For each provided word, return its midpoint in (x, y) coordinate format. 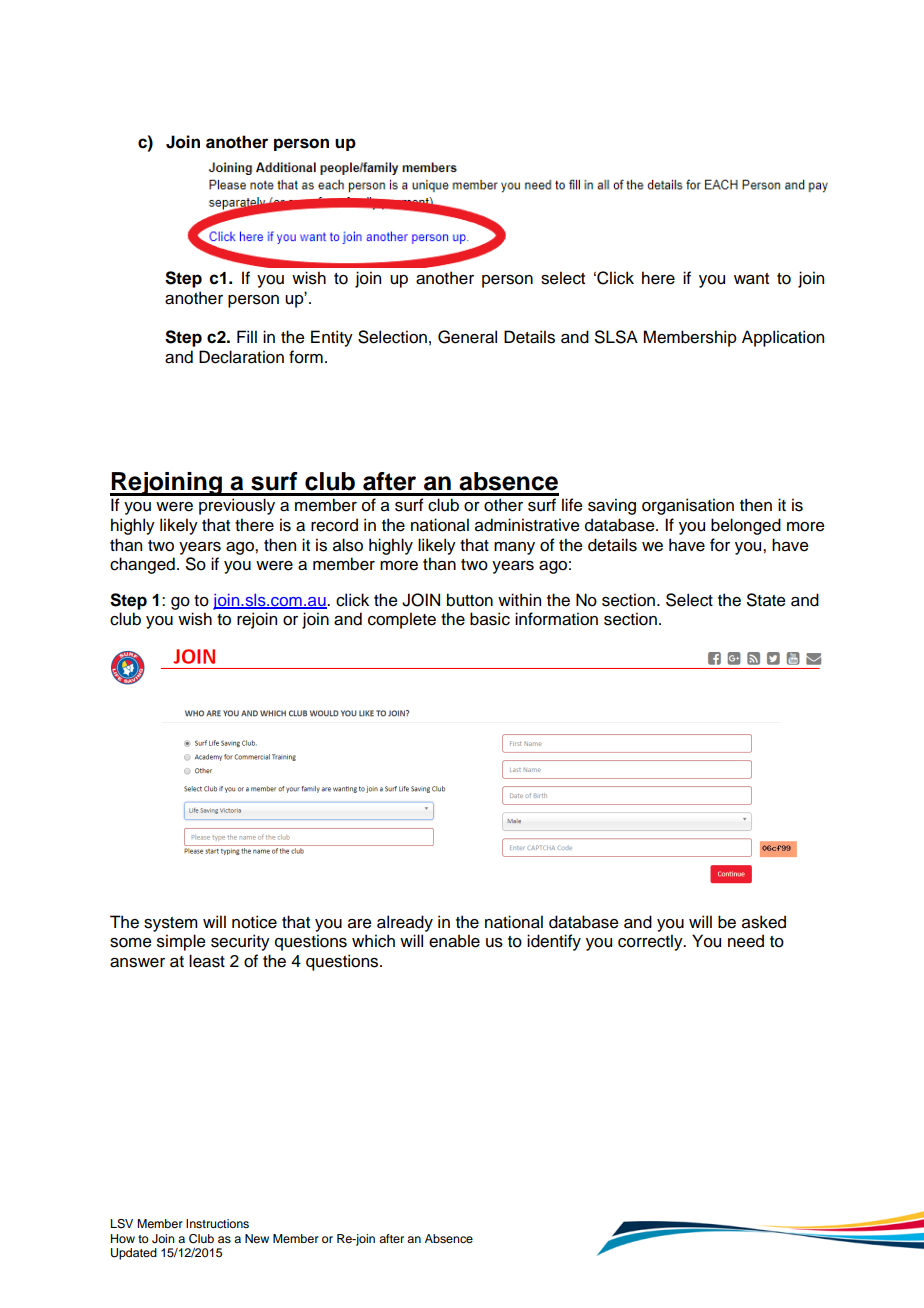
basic (490, 619)
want (751, 279)
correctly (651, 942)
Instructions (217, 1223)
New (257, 1238)
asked (764, 922)
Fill (247, 336)
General (467, 337)
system (171, 924)
